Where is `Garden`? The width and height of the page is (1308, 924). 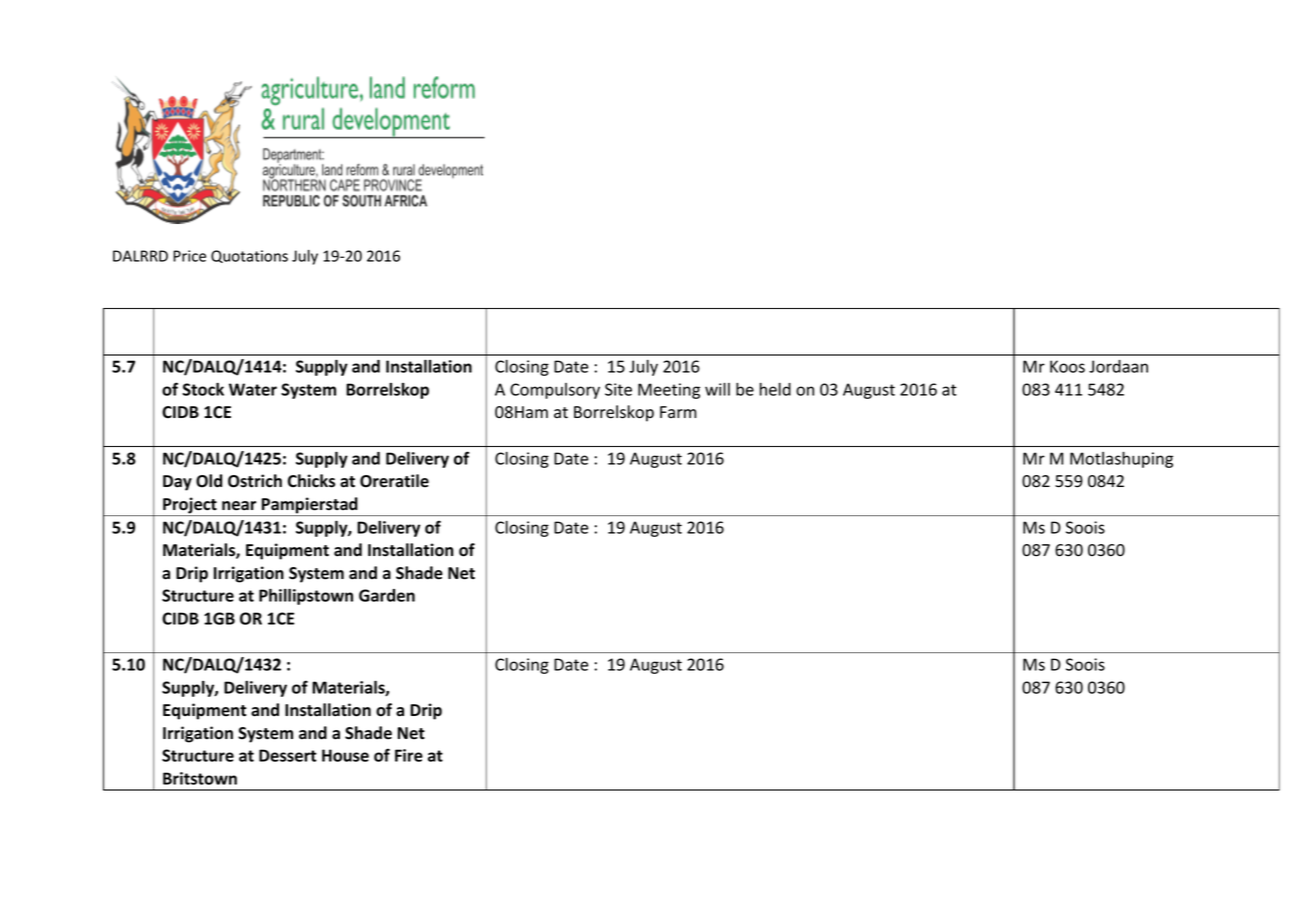
Garden is located at coordinates (387, 595).
